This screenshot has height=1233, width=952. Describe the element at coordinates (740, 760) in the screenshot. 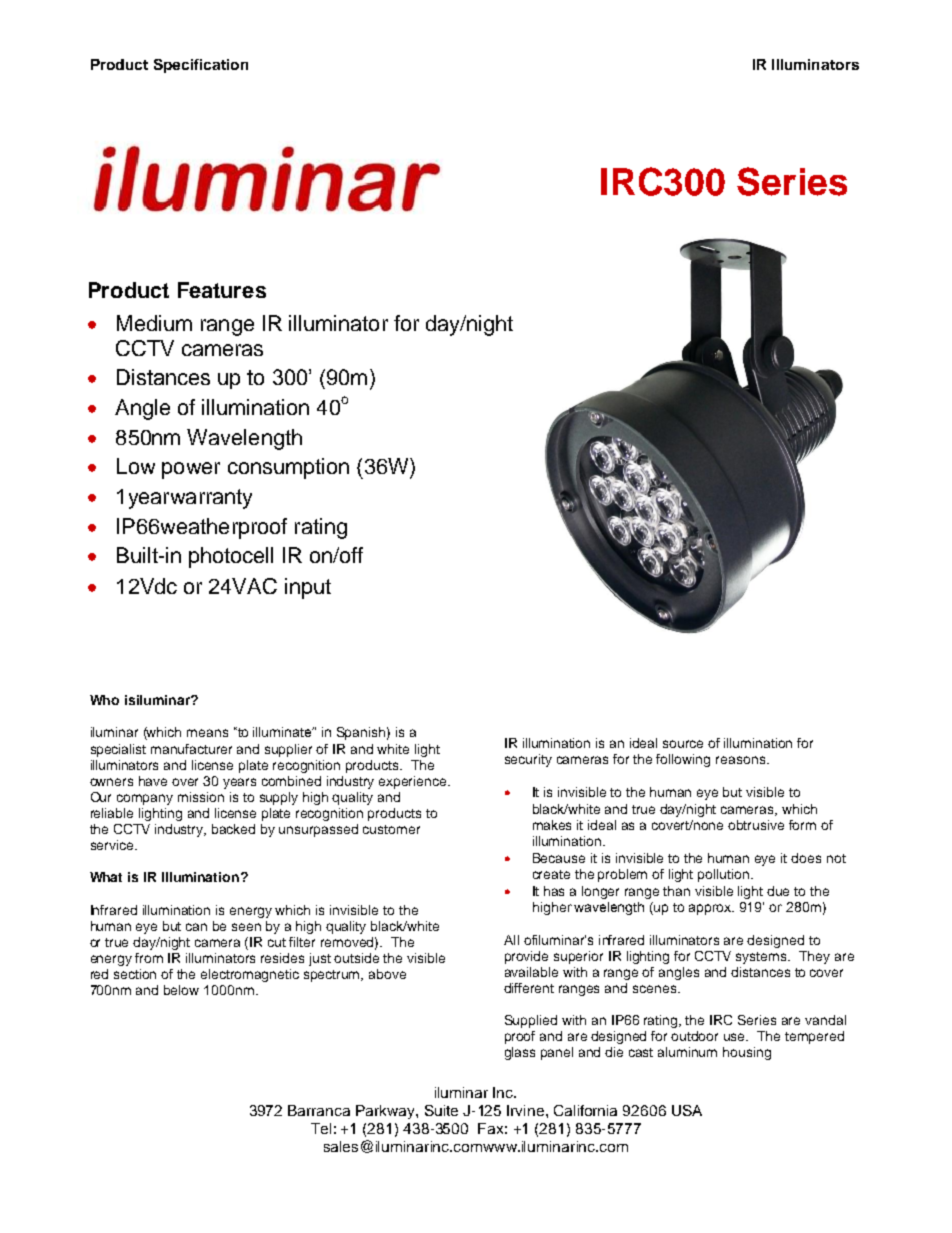

I see `reasons` at that location.
